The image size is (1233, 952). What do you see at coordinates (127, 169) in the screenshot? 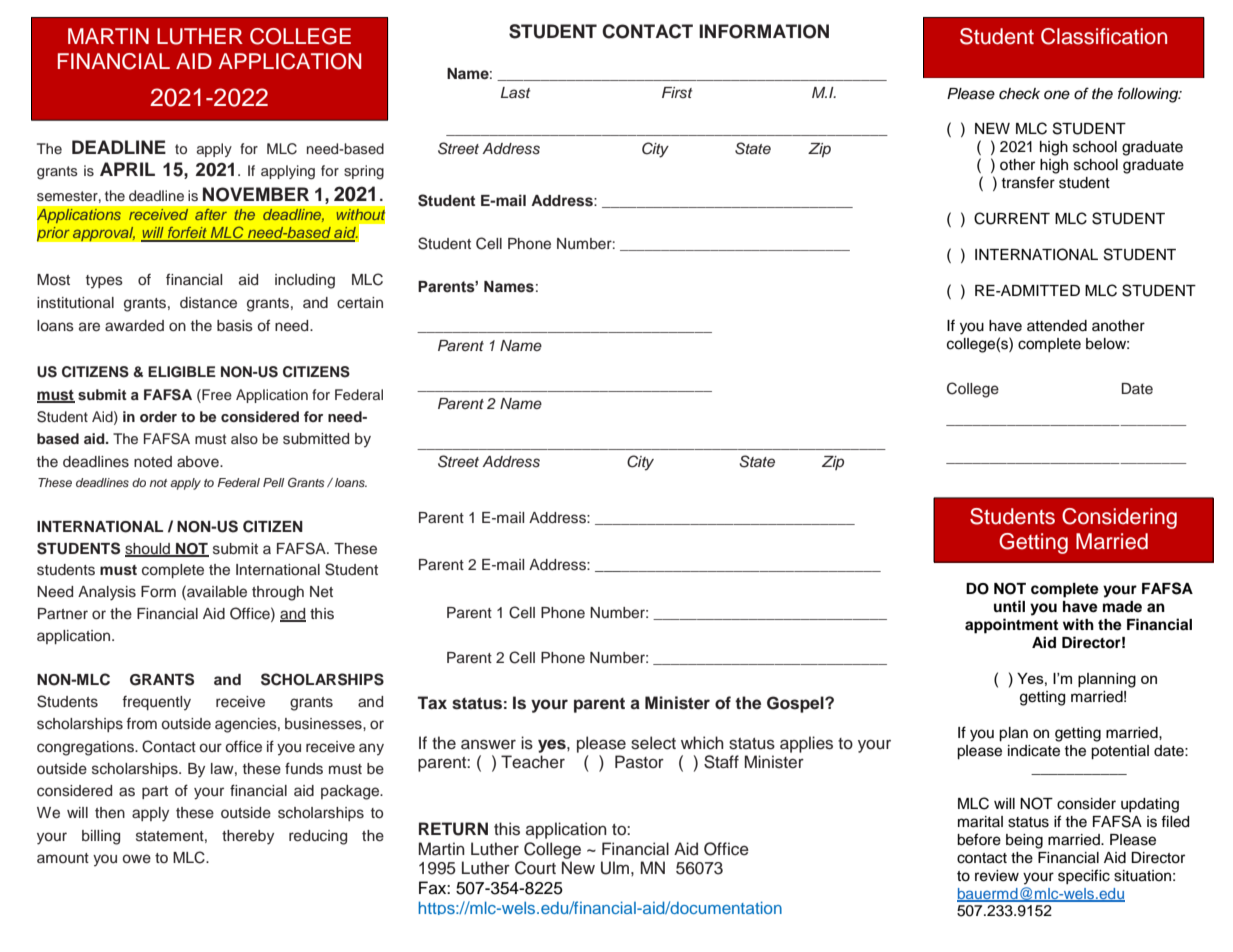
I see `APRIL` at bounding box center [127, 169].
